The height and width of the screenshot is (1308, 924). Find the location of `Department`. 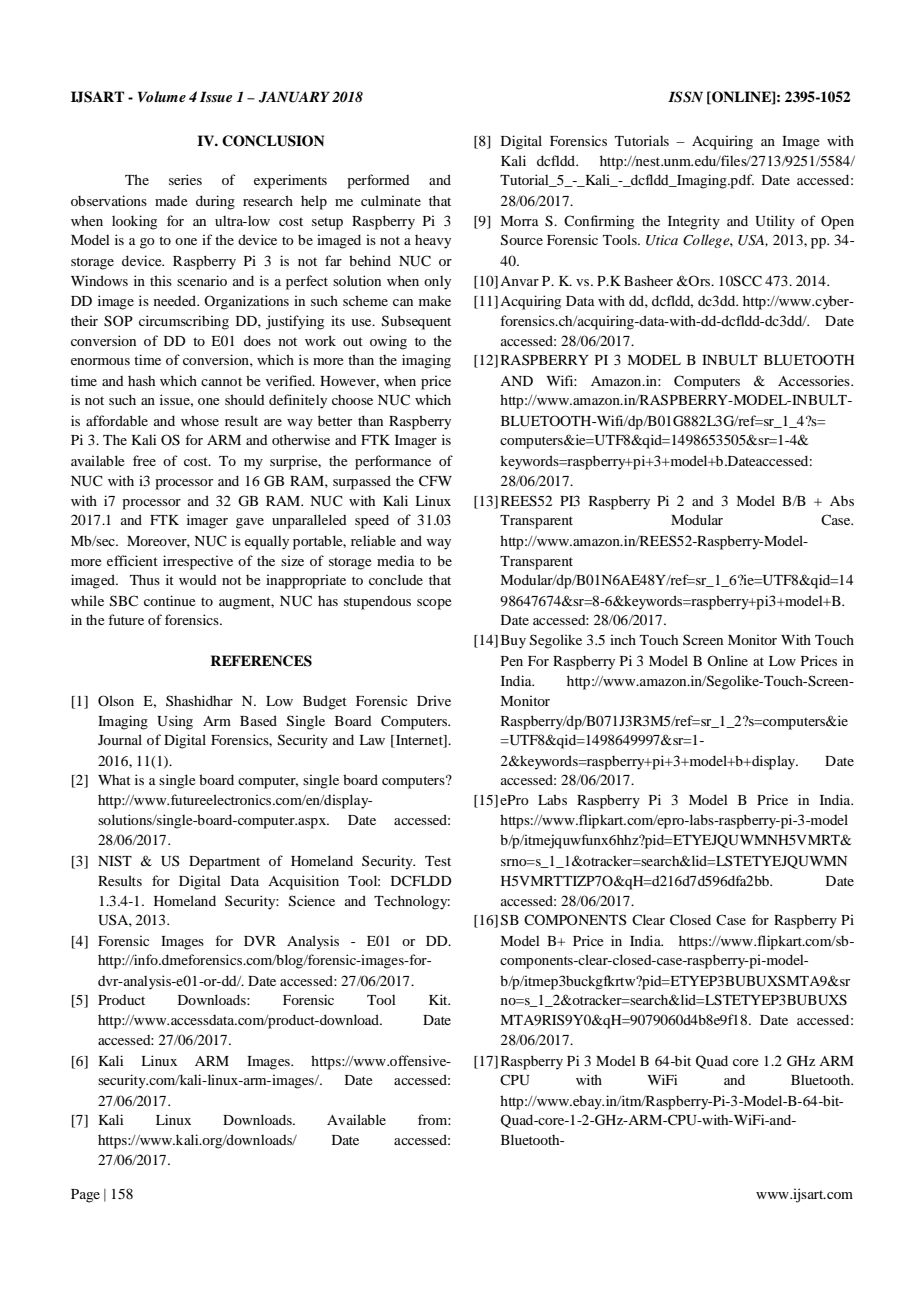

Department is located at coordinates (224, 863).
